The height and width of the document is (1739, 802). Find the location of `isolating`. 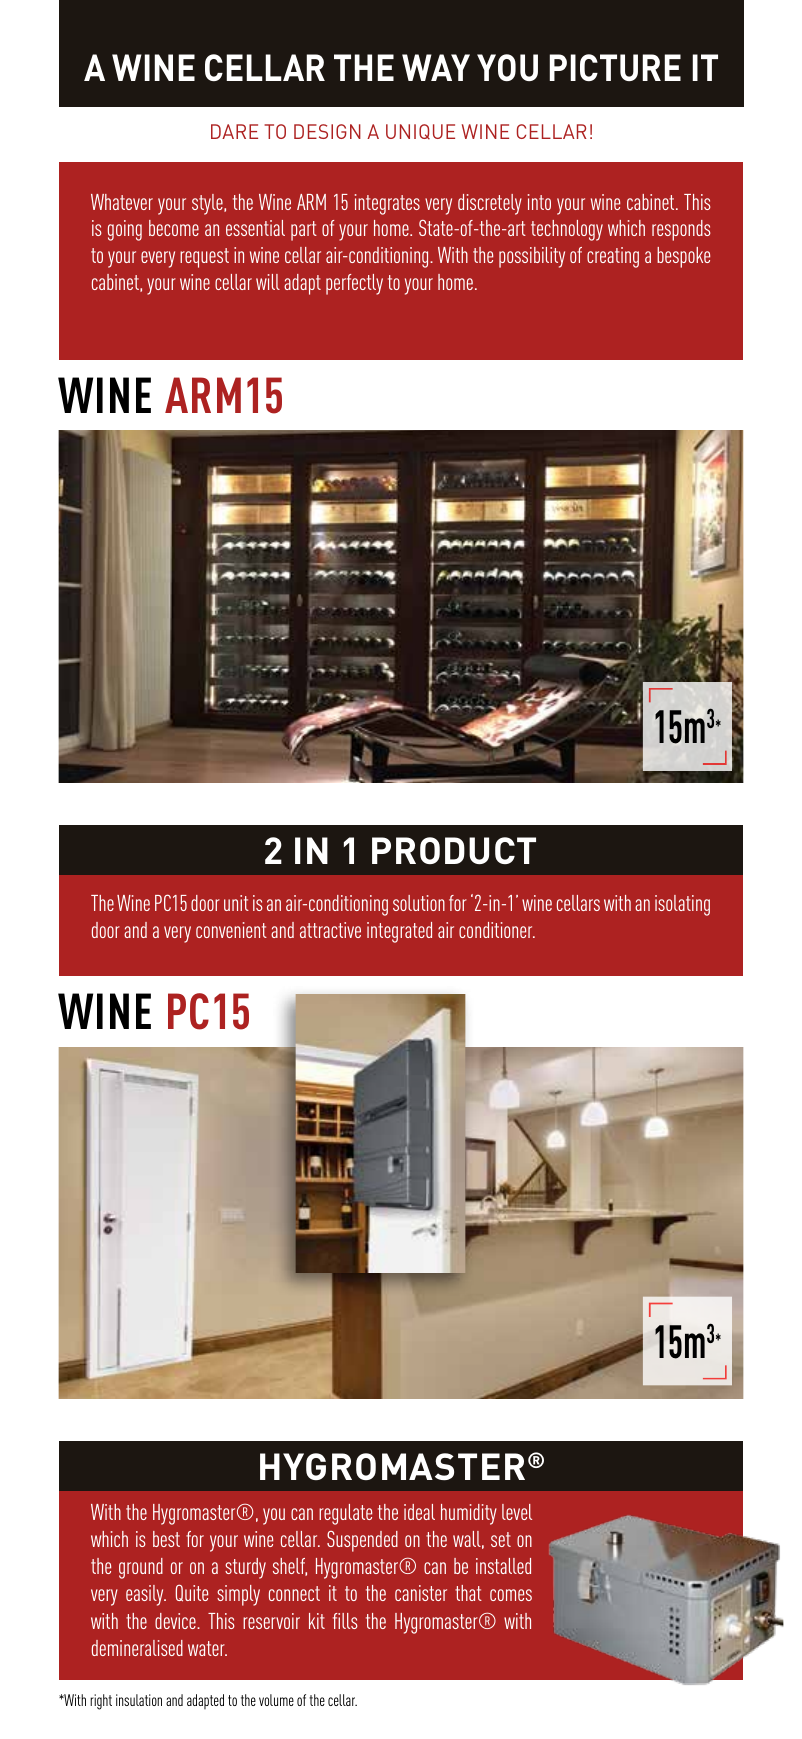

isolating is located at coordinates (682, 905).
